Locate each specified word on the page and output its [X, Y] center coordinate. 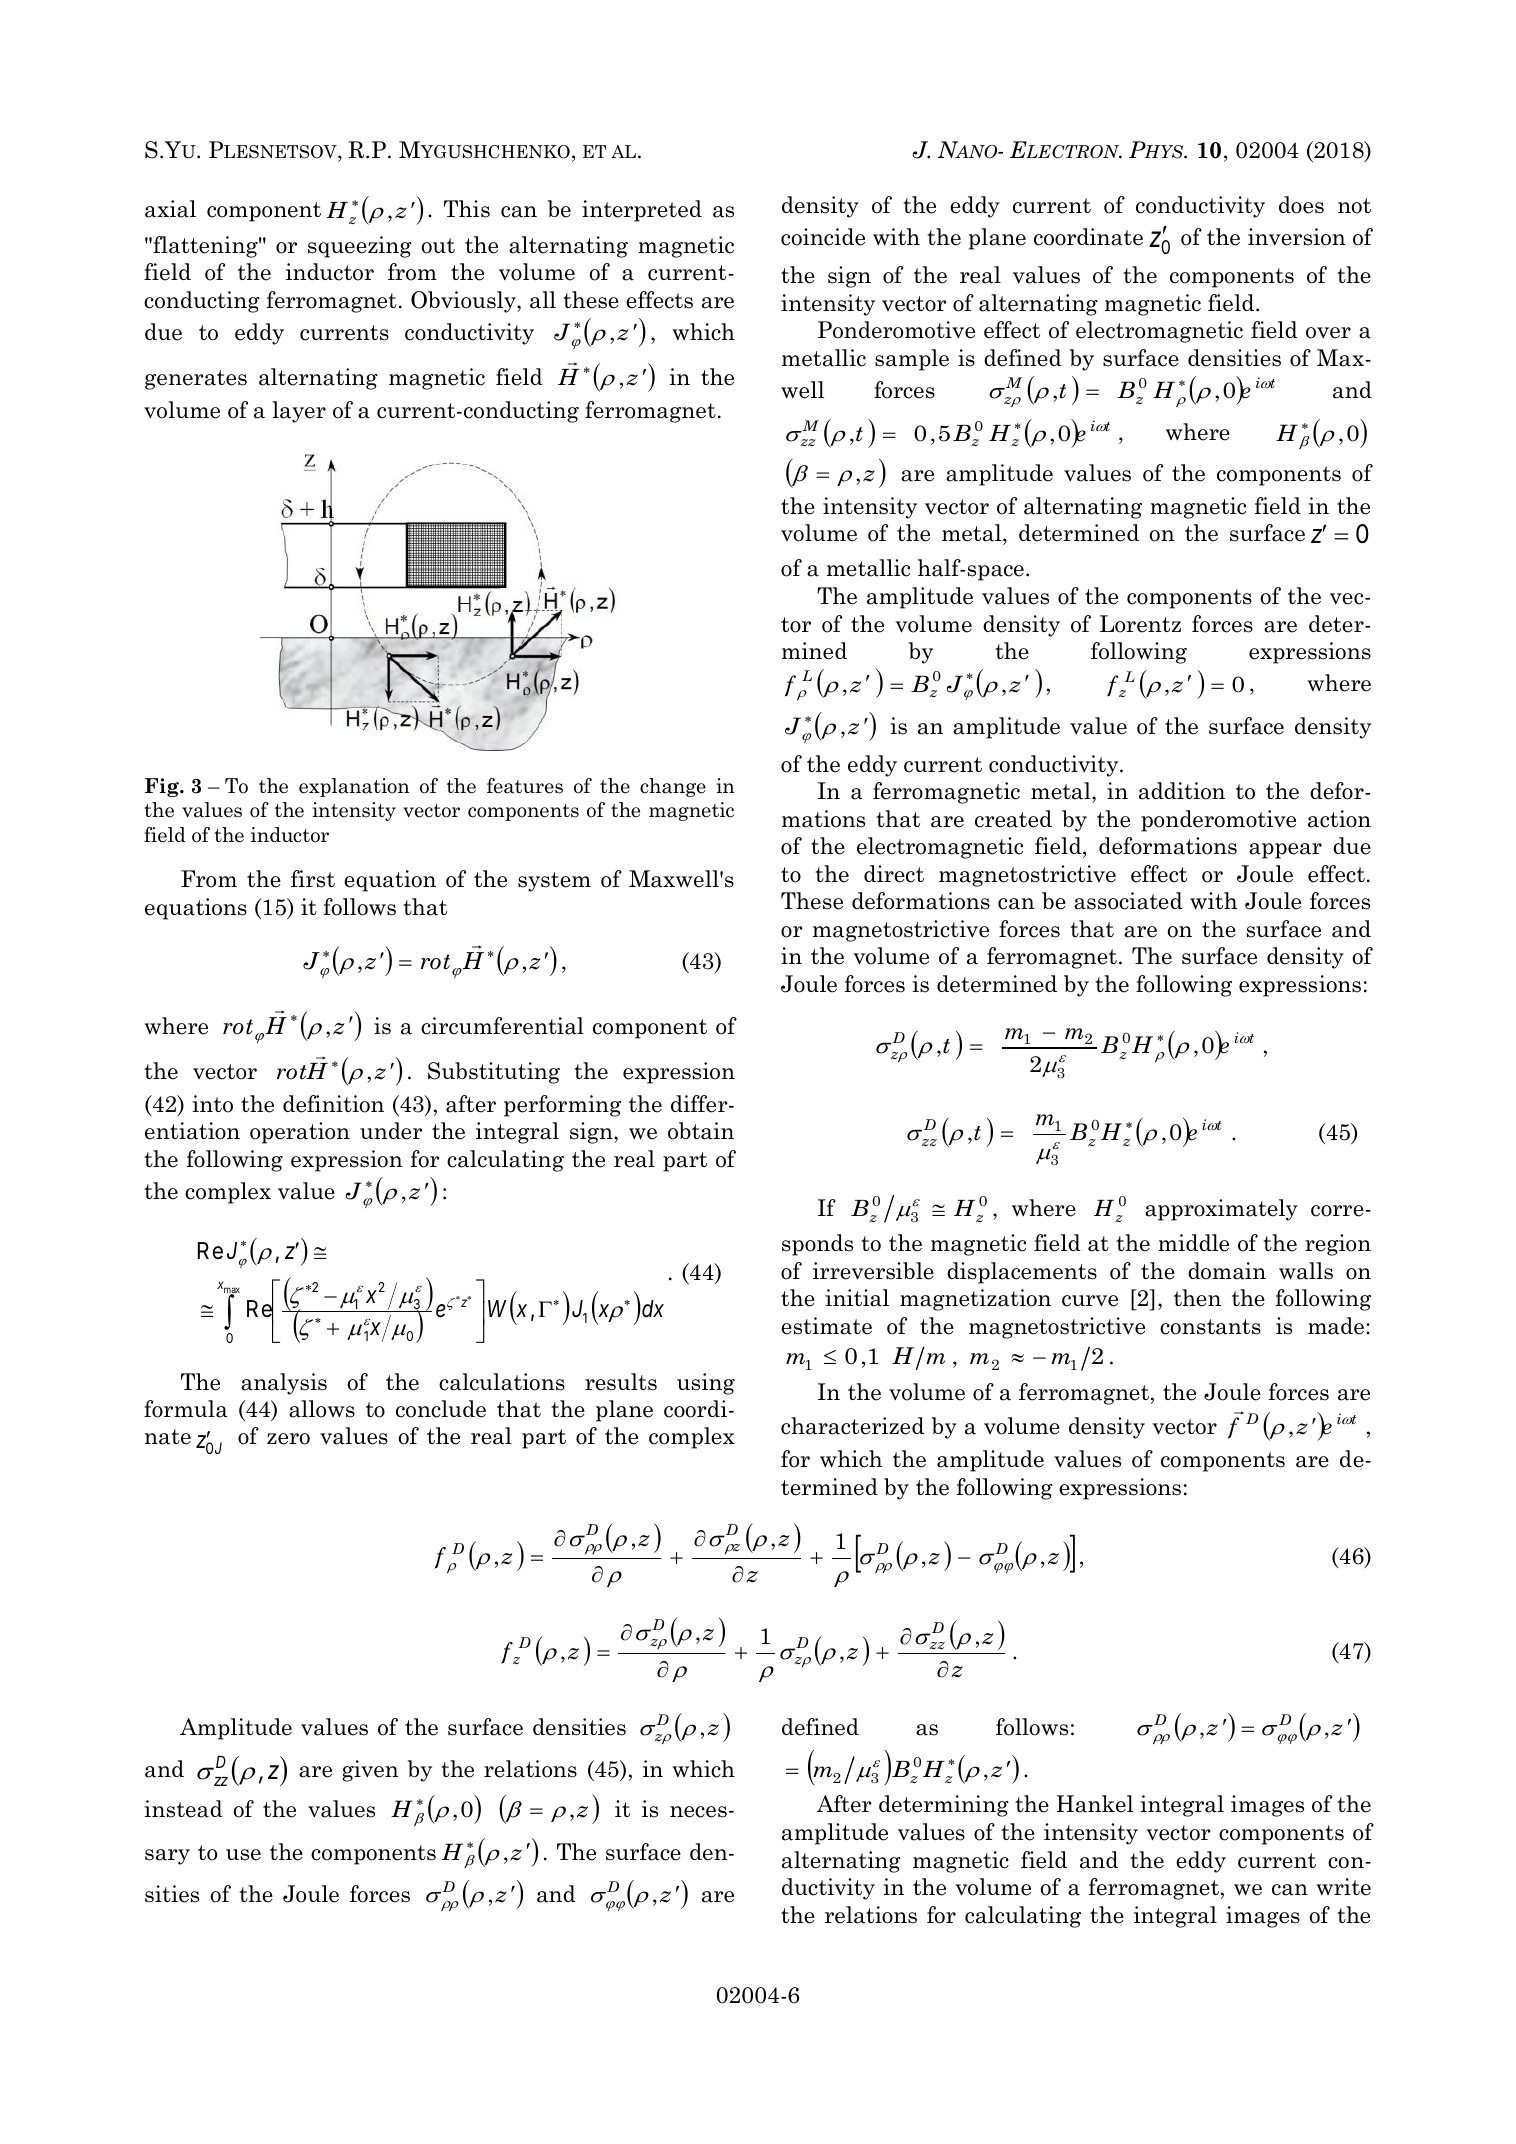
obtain [701, 1131]
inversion [1297, 237]
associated [1128, 901]
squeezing [360, 247]
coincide [823, 237]
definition [333, 1104]
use [243, 1855]
